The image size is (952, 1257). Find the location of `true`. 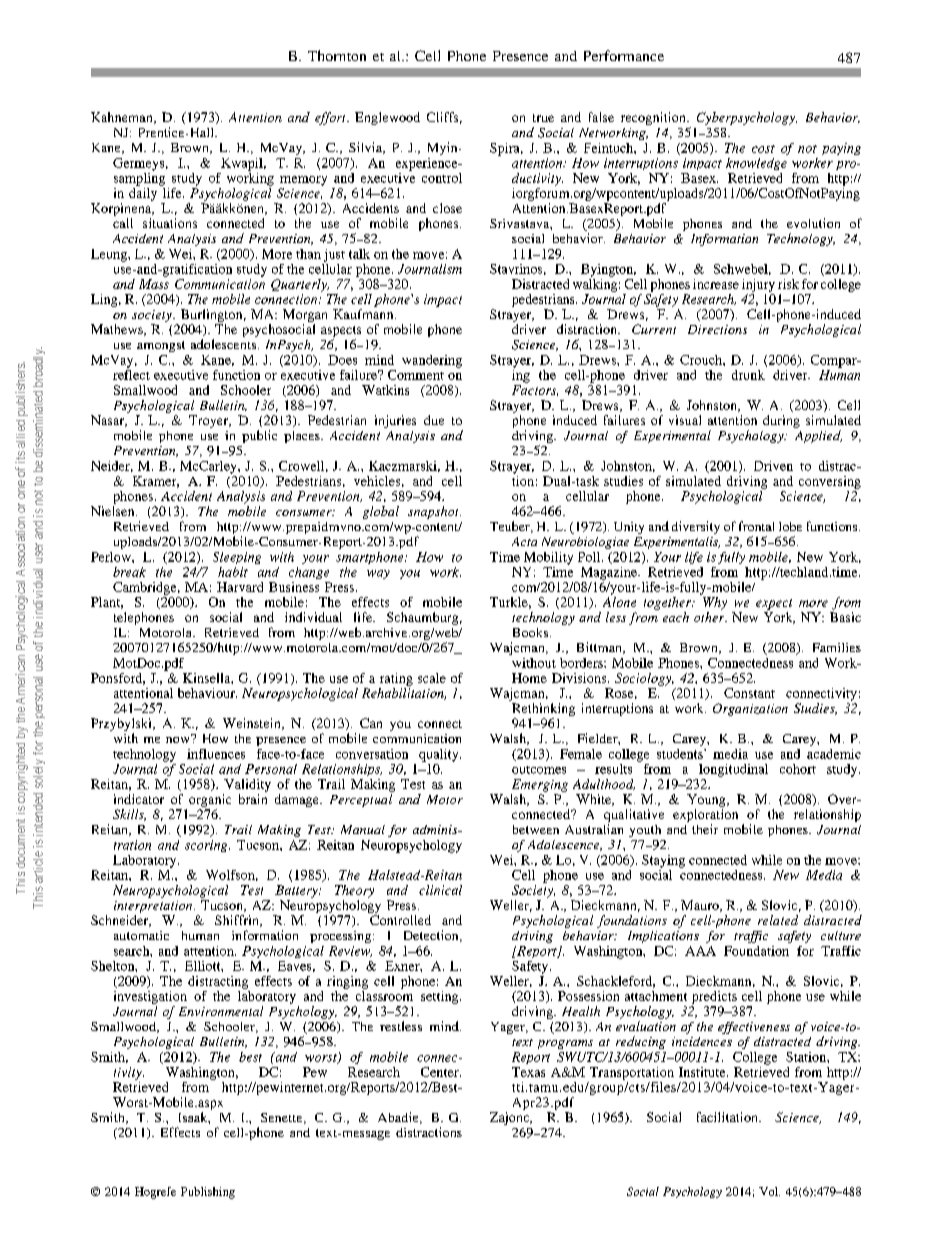

true is located at coordinates (543, 118).
